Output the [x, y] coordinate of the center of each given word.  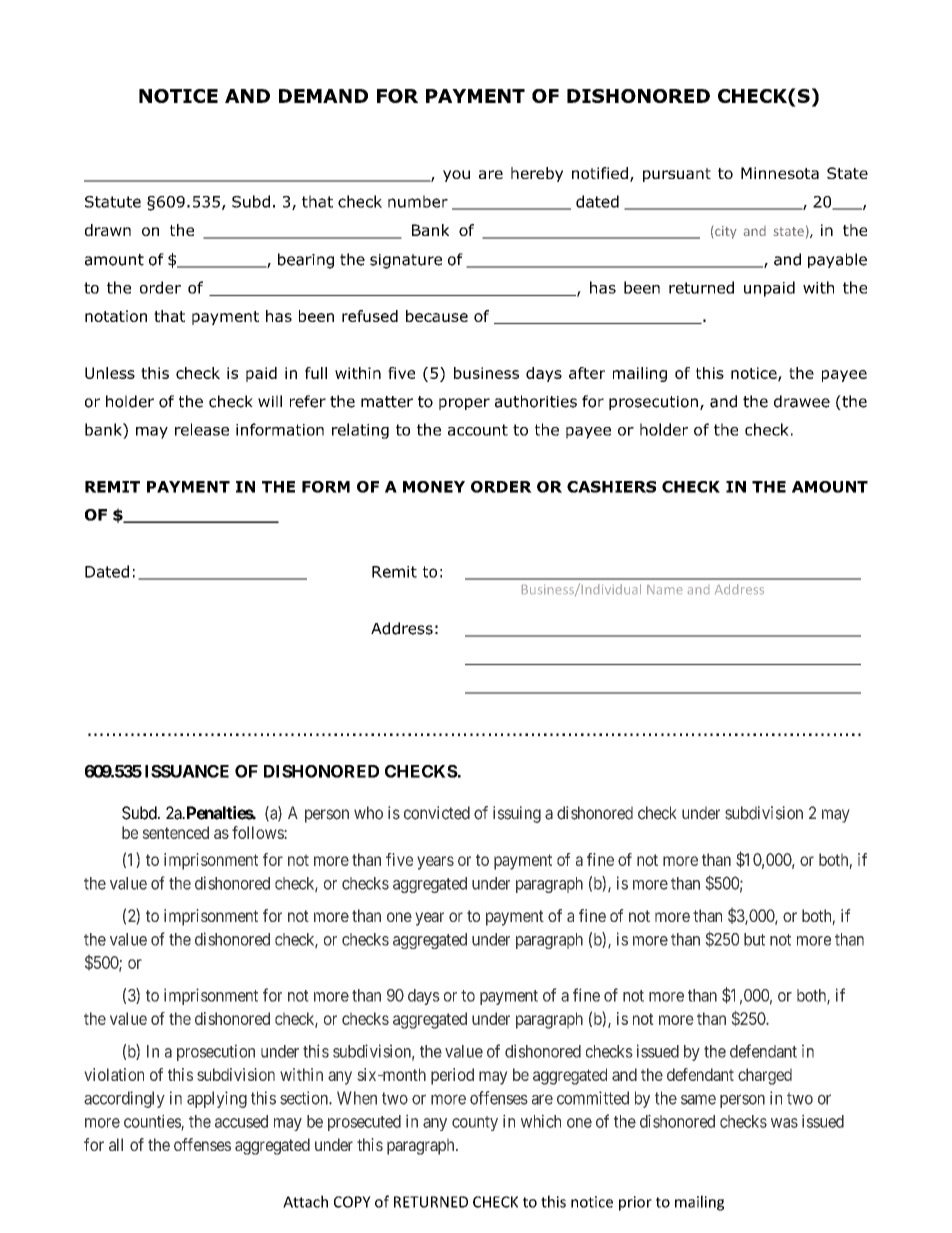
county [475, 1123]
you [456, 176]
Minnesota [780, 173]
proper [464, 404]
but [754, 939]
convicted [437, 813]
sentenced [175, 832]
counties [153, 1122]
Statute [113, 202]
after [587, 373]
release [202, 429]
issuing [517, 814]
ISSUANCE [187, 771]
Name [664, 589]
